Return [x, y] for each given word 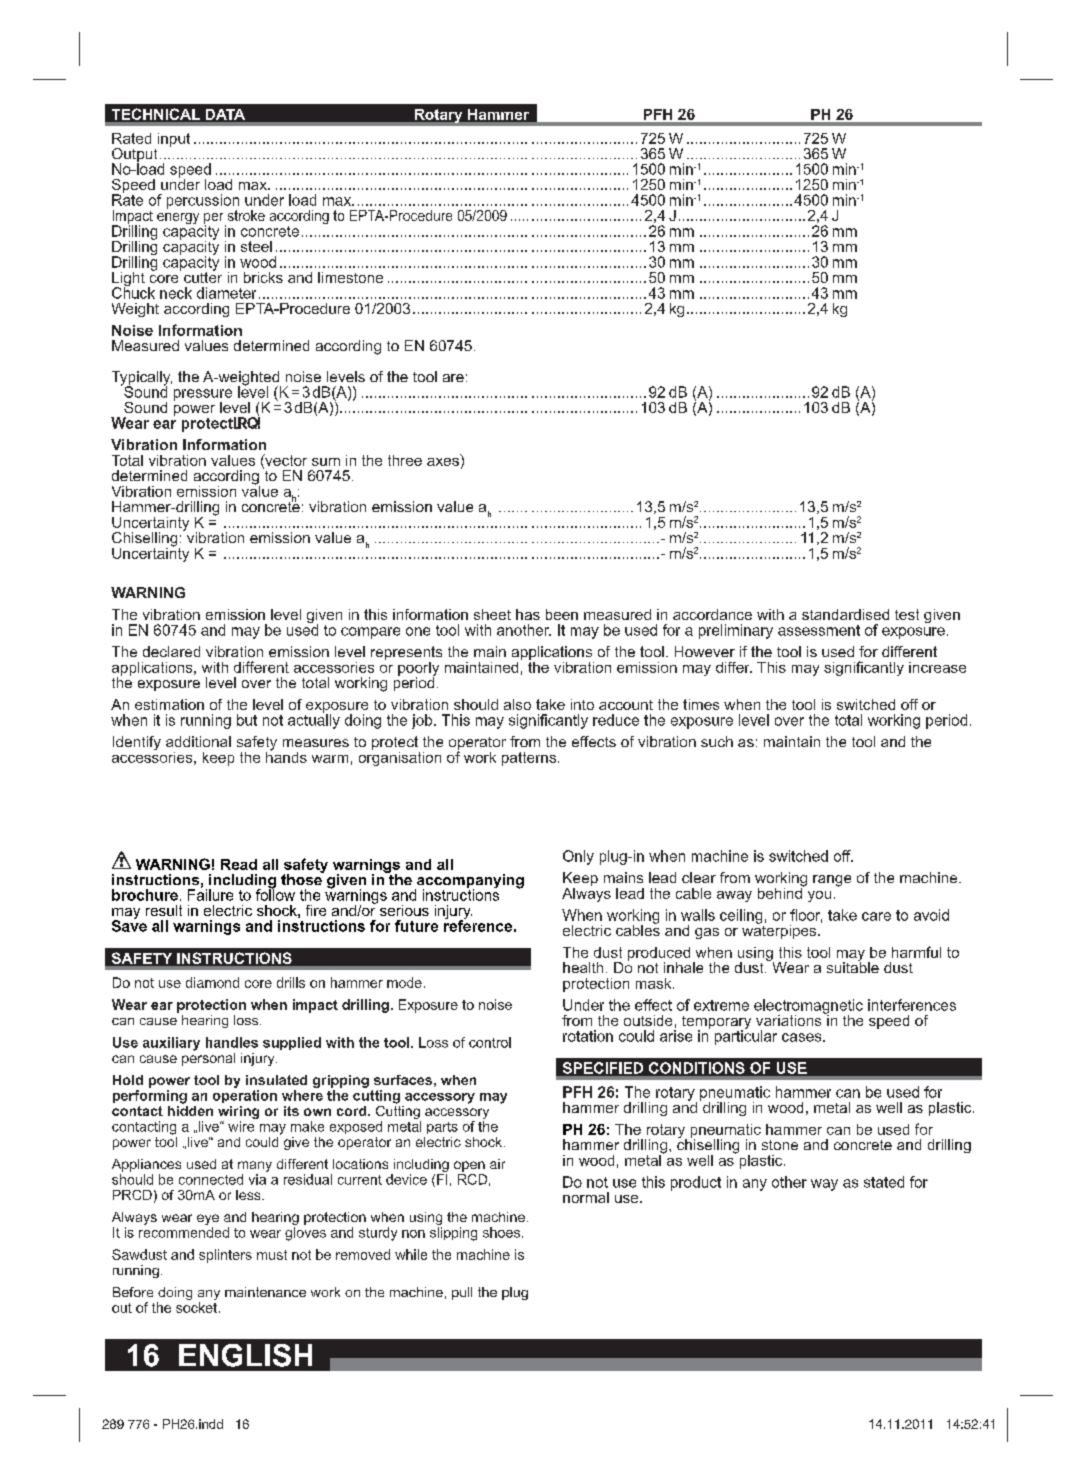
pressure [203, 396]
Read [239, 864]
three [405, 460]
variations [790, 1019]
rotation [588, 1036]
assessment [819, 630]
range [832, 881]
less [248, 1195]
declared [171, 651]
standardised [845, 614]
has [528, 614]
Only [578, 857]
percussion [203, 202]
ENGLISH [245, 1355]
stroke [246, 215]
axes [443, 462]
